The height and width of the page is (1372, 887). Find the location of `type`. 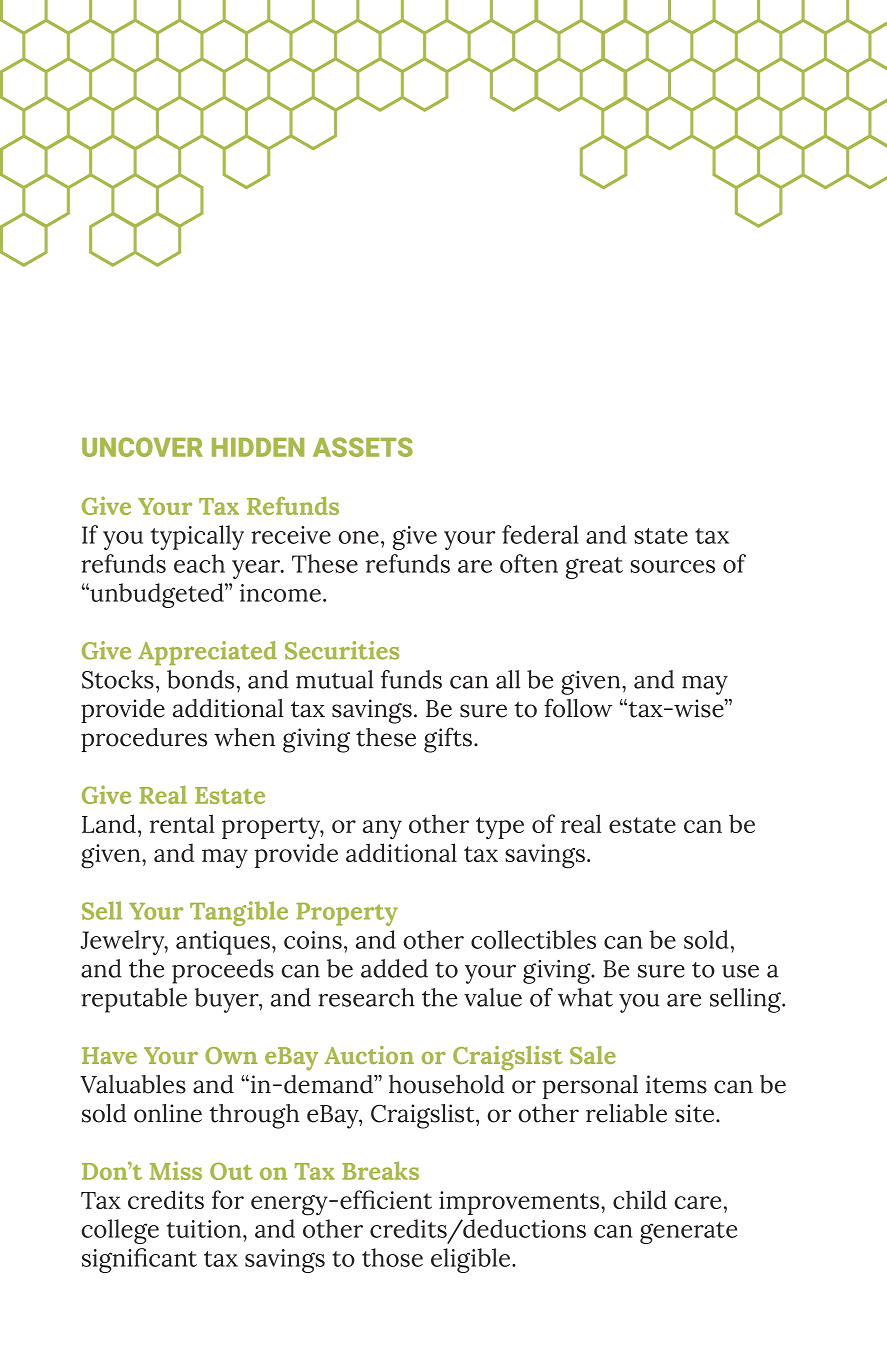

type is located at coordinates (500, 828).
